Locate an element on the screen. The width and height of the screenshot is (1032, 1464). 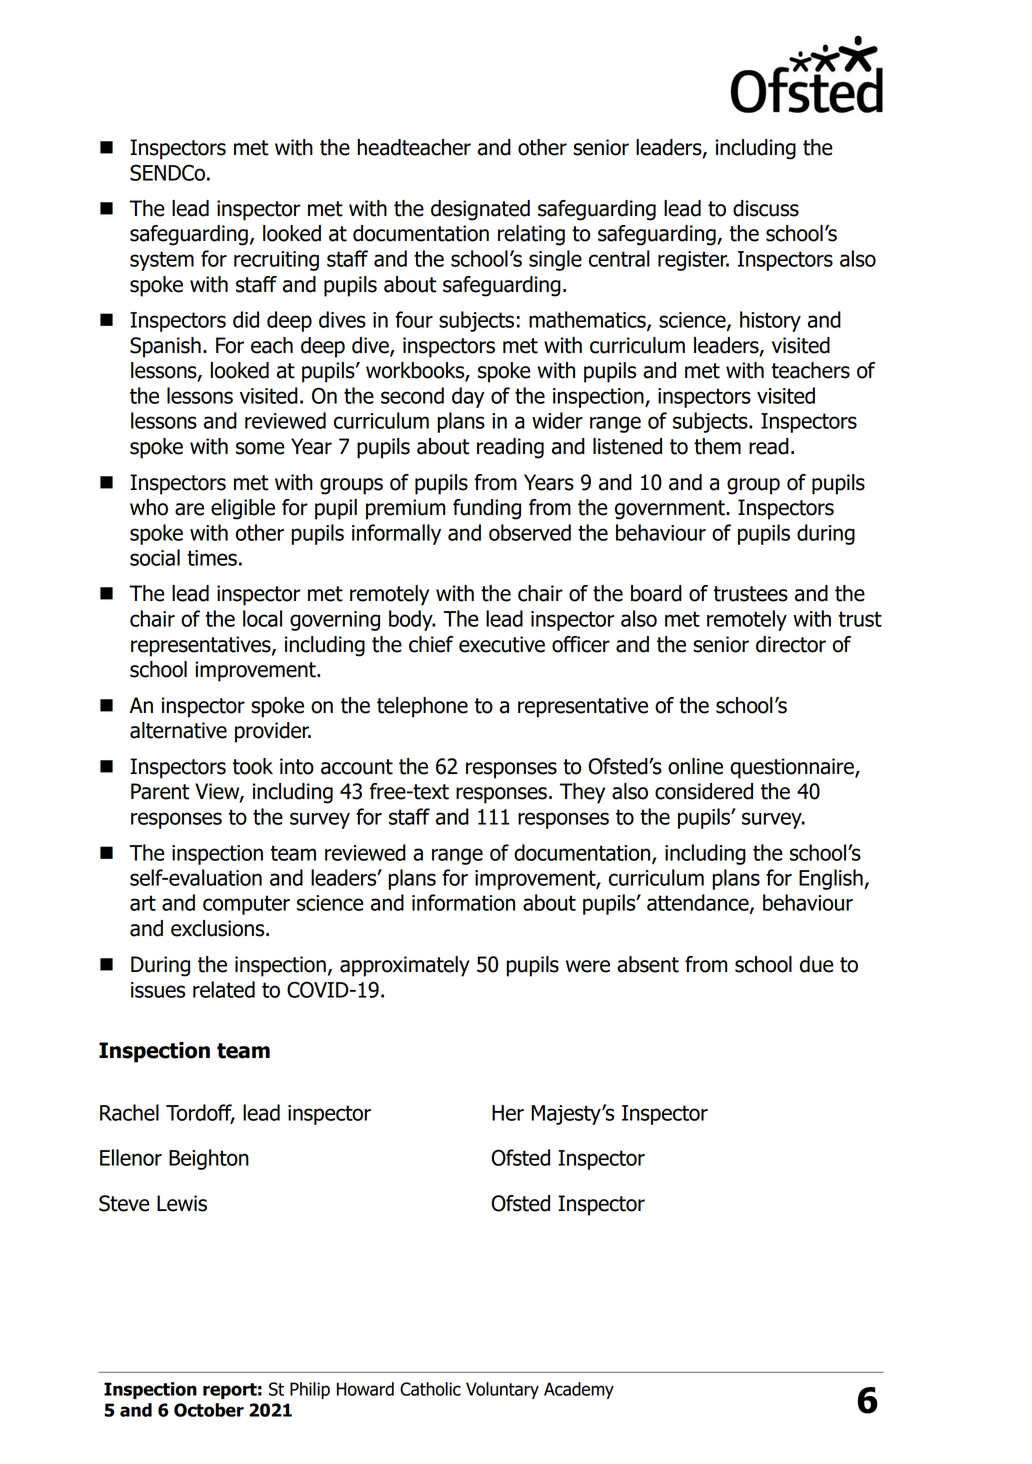
considered is located at coordinates (704, 791).
